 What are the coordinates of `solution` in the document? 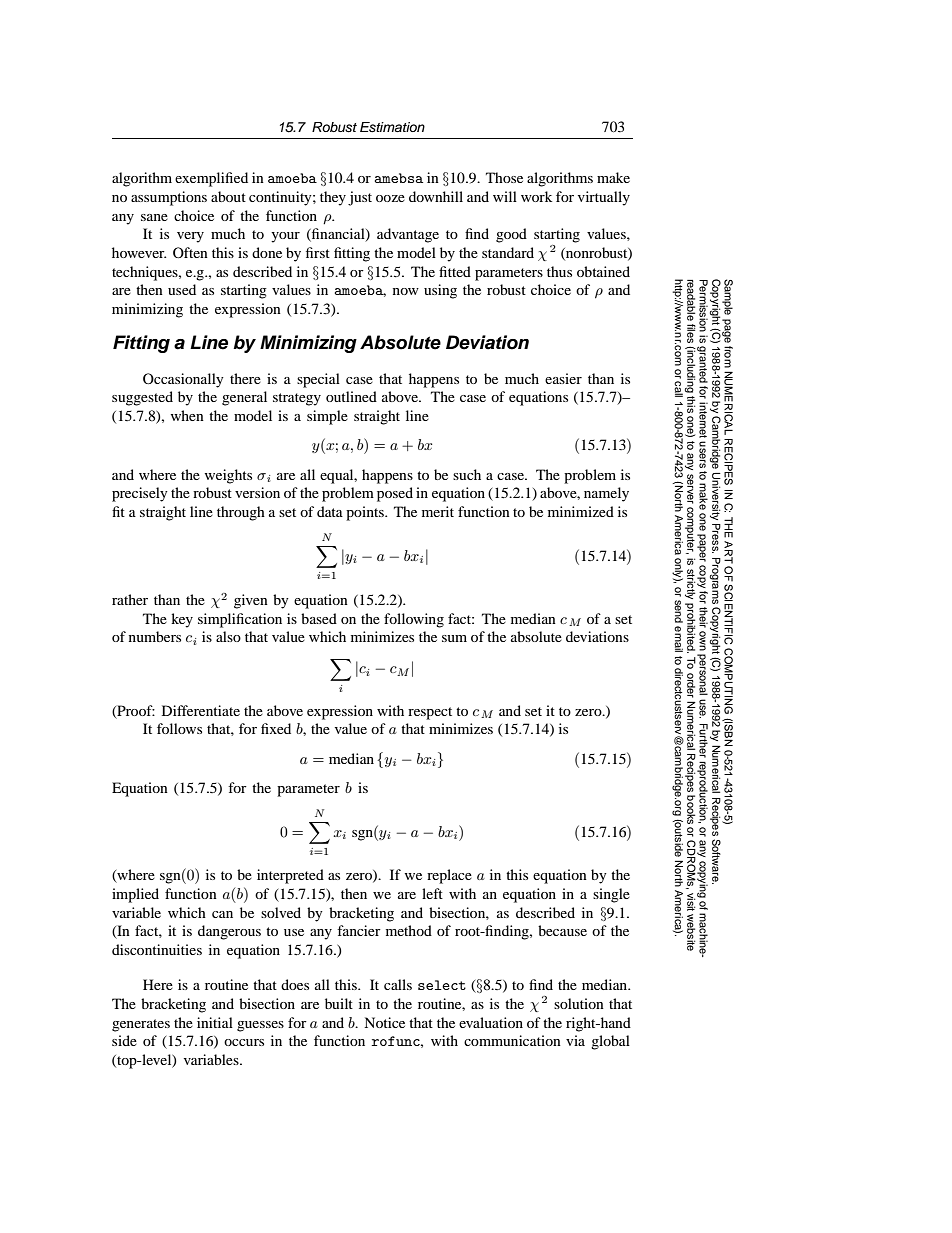 It's located at (579, 1003).
